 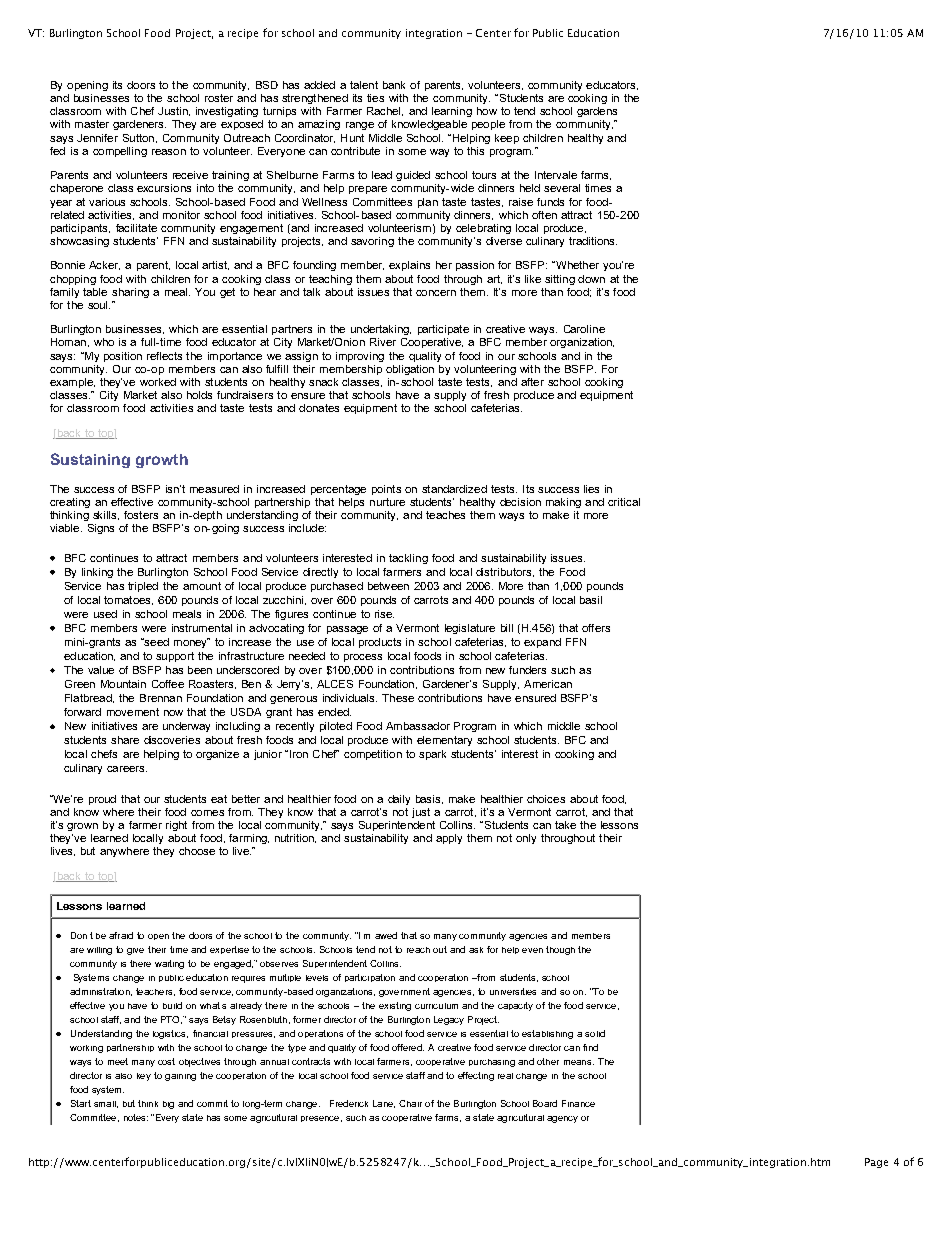 I want to click on offers, so click(x=596, y=628).
